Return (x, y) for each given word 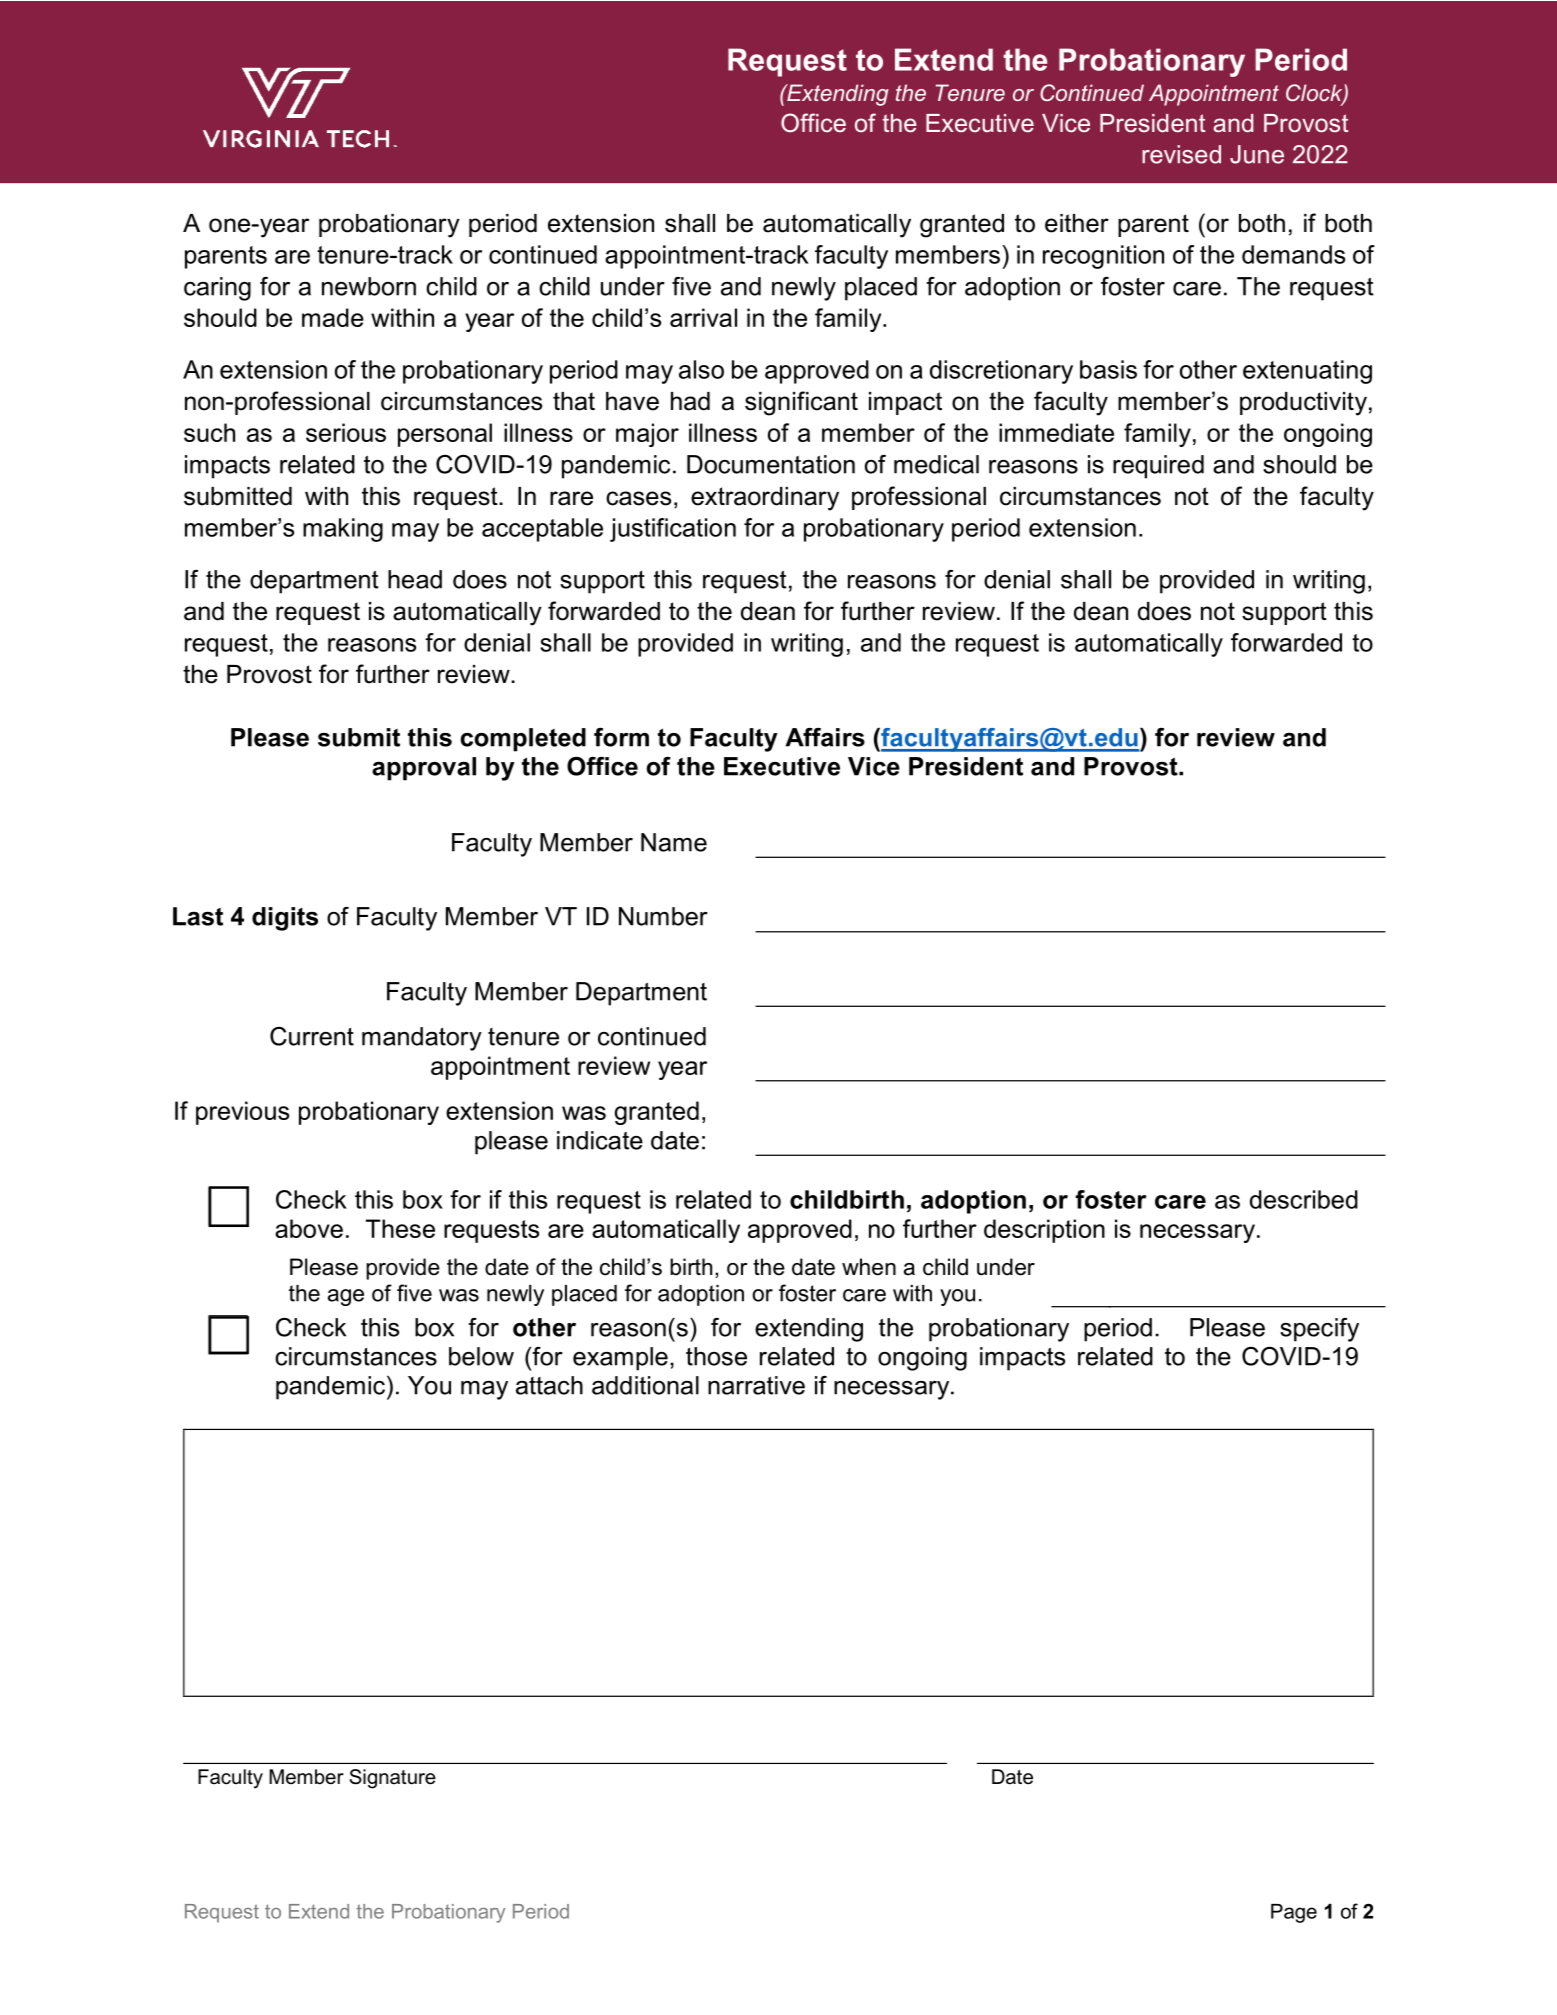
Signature (392, 1779)
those (716, 1356)
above (309, 1228)
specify (1319, 1330)
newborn (369, 286)
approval (424, 769)
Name (674, 842)
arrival (703, 317)
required (1158, 467)
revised (1181, 154)
